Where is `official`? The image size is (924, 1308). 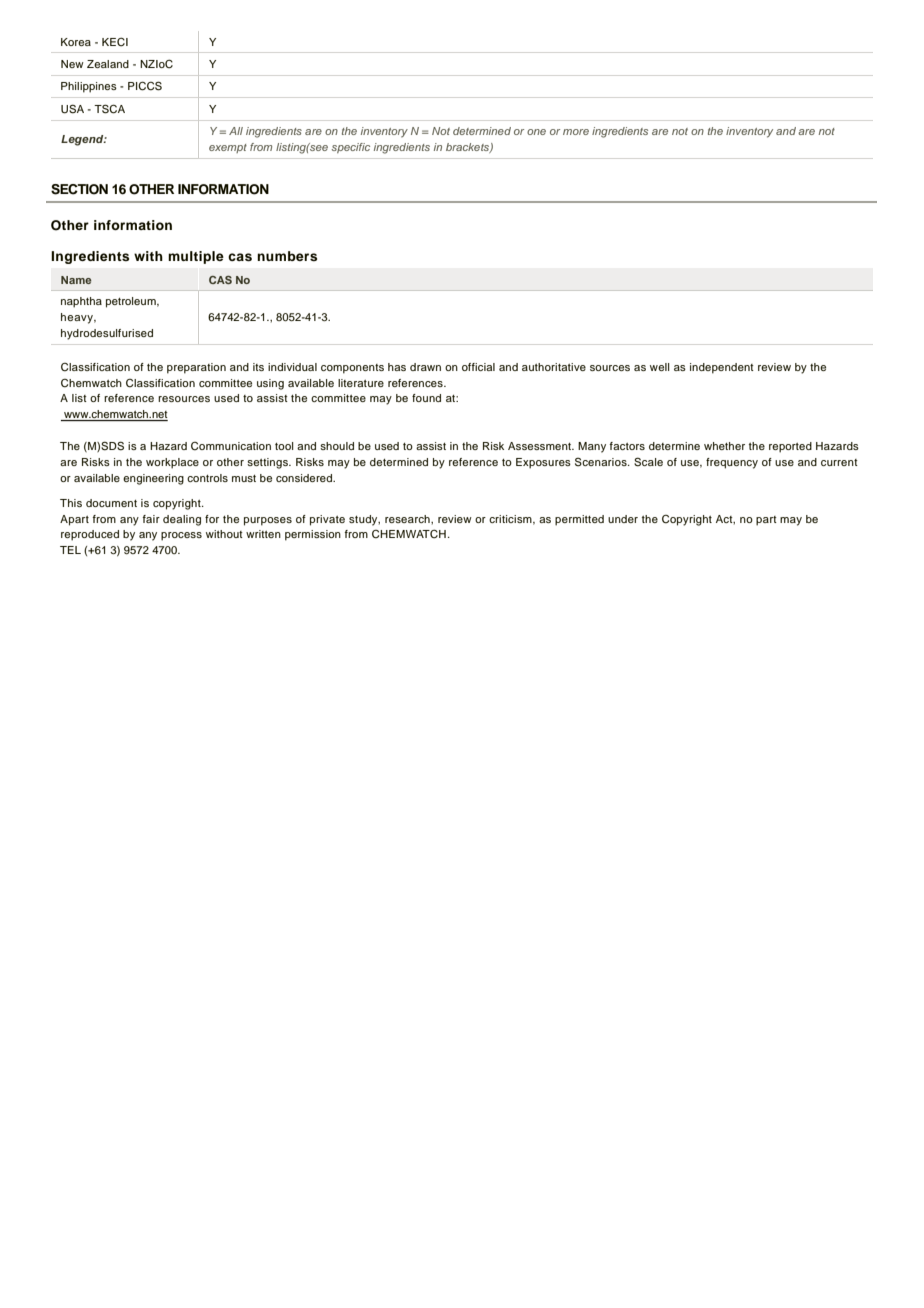
official is located at coordinates (478, 367).
